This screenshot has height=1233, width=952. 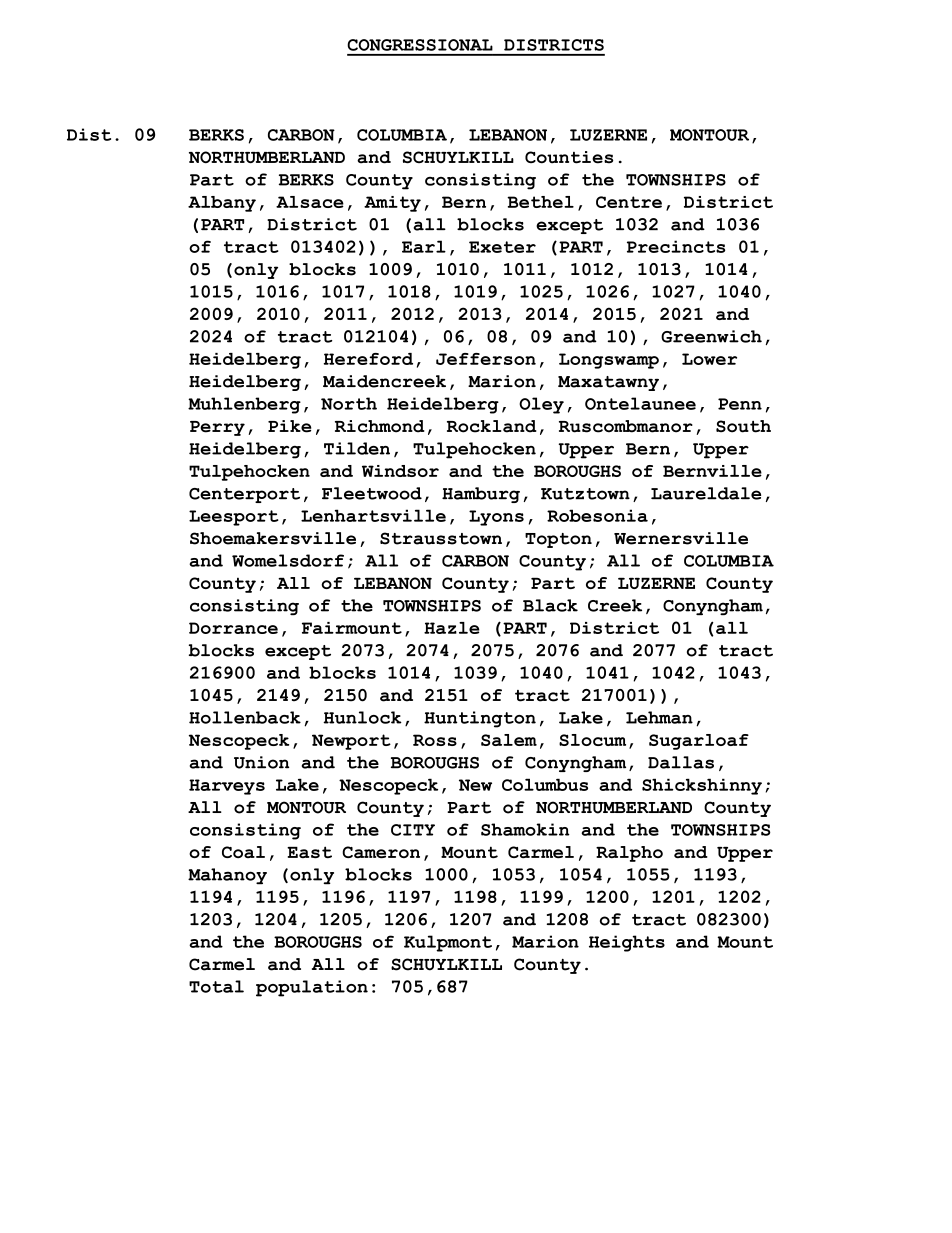 I want to click on Fleetwood, so click(x=372, y=493).
